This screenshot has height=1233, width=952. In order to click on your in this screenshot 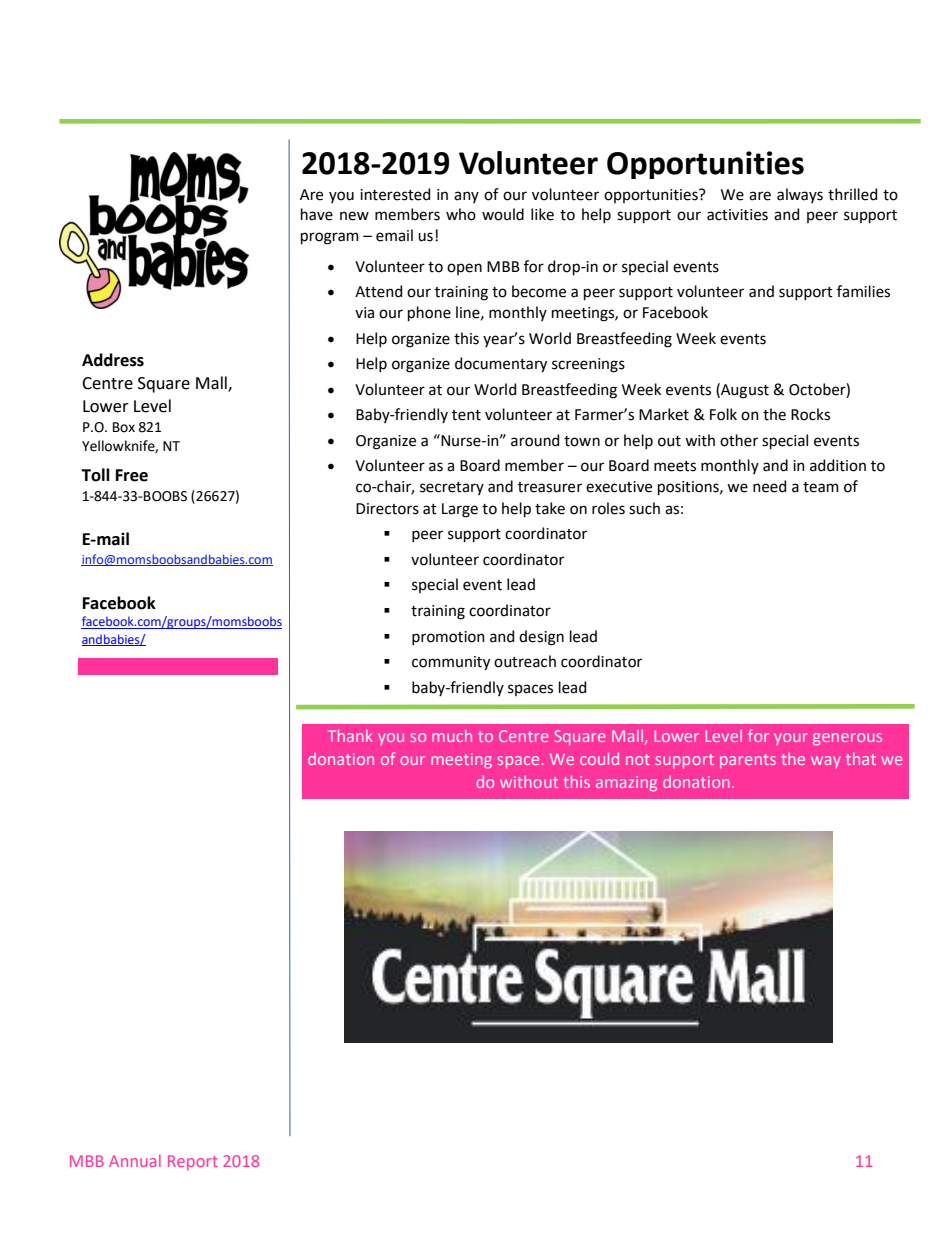, I will do `click(791, 739)`.
